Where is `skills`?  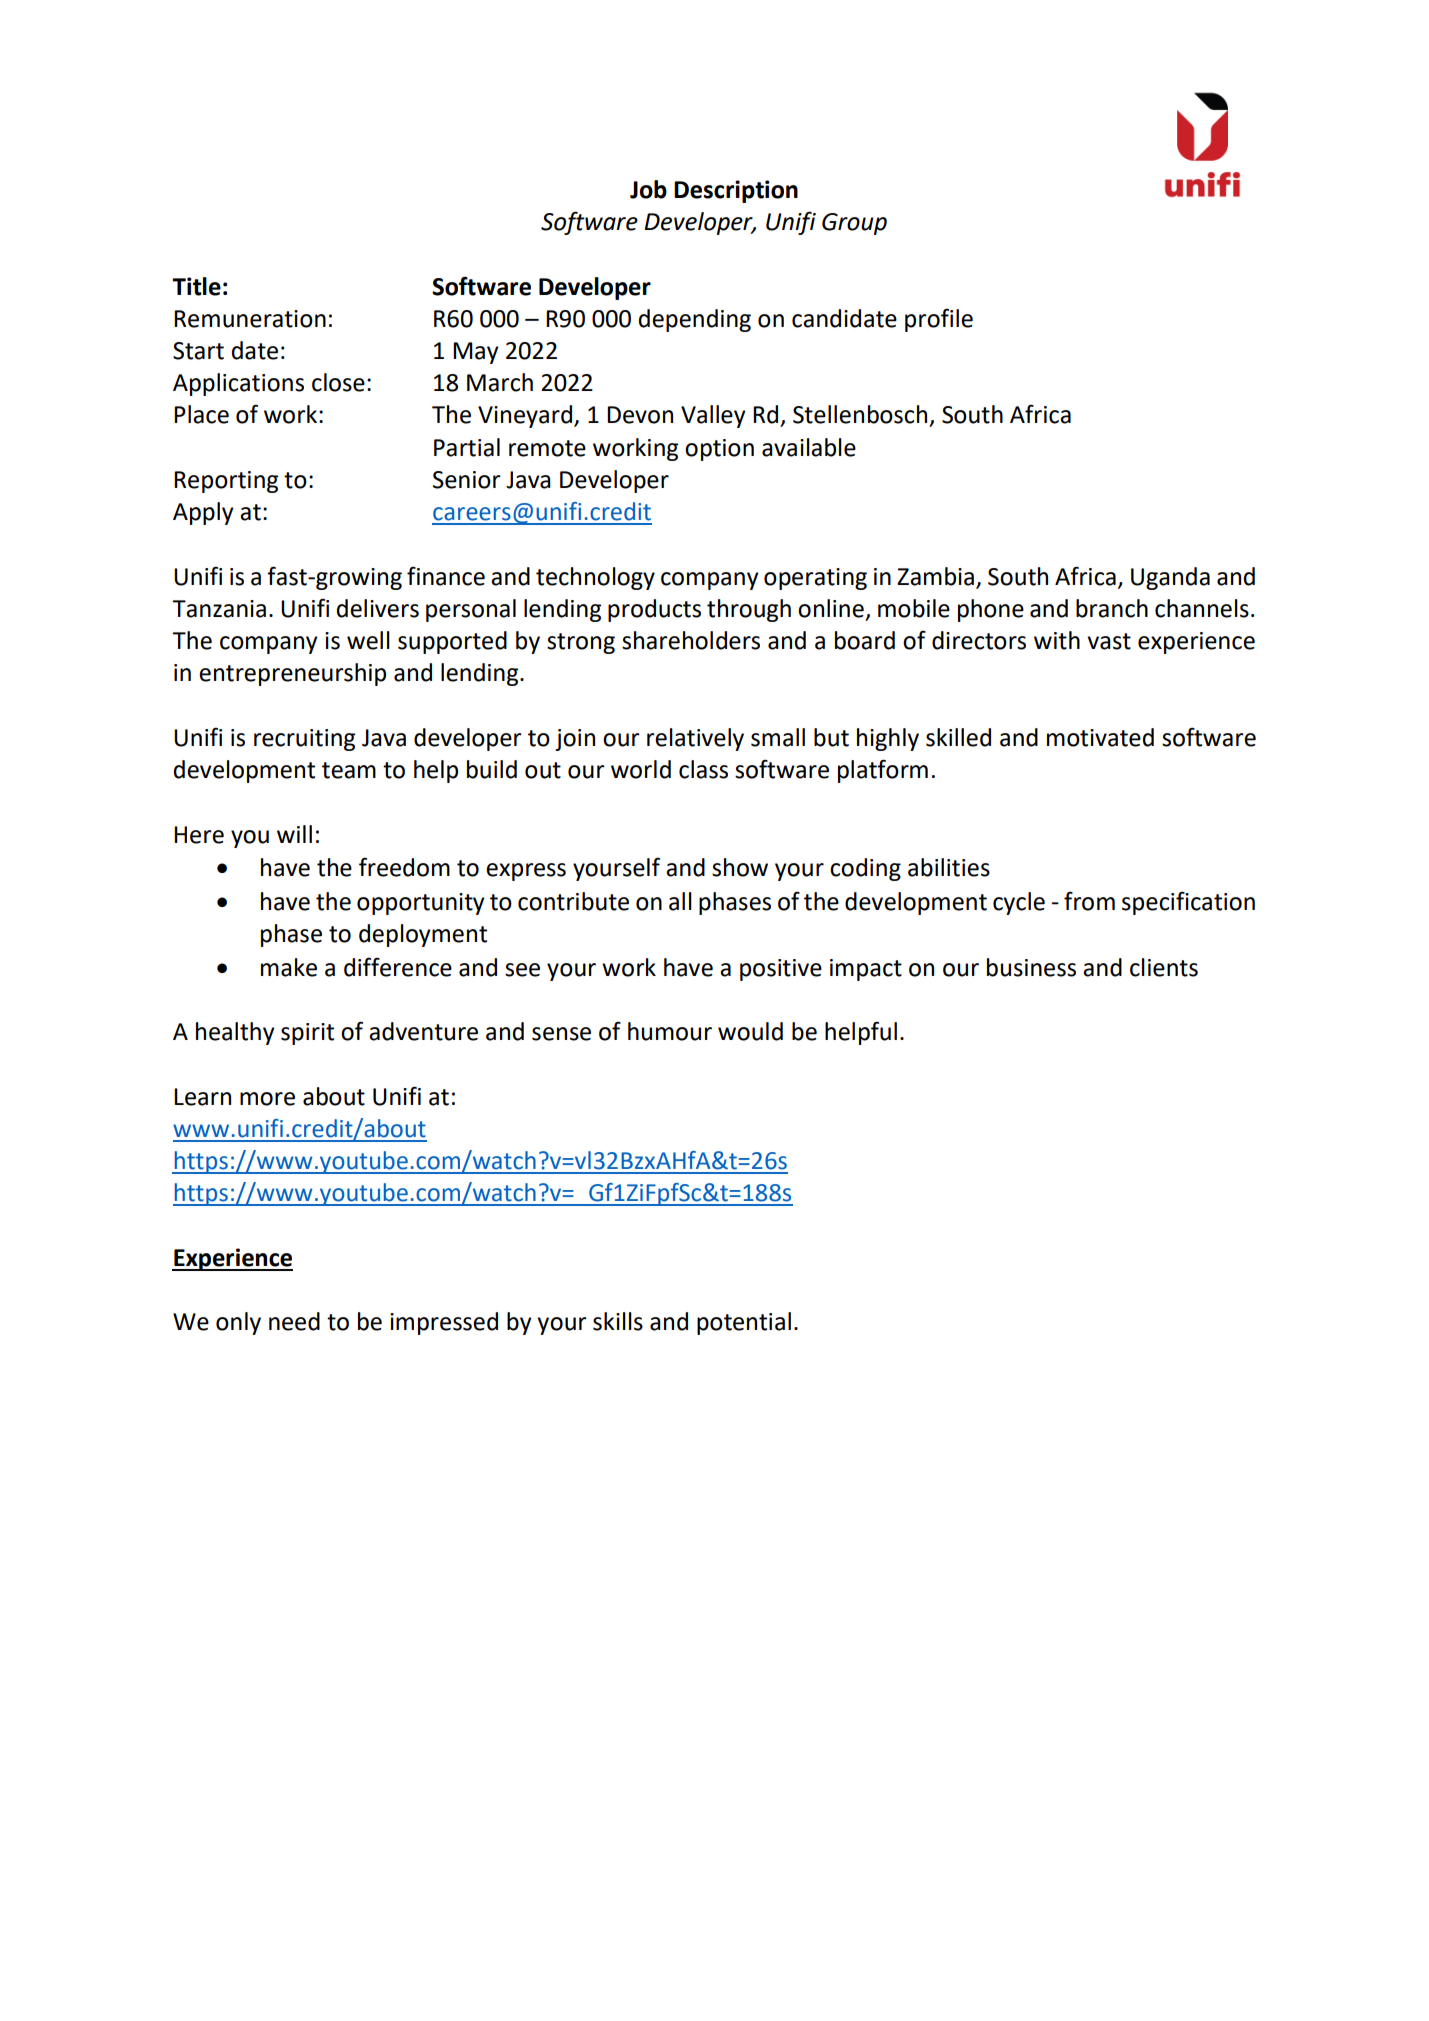 skills is located at coordinates (618, 1321).
